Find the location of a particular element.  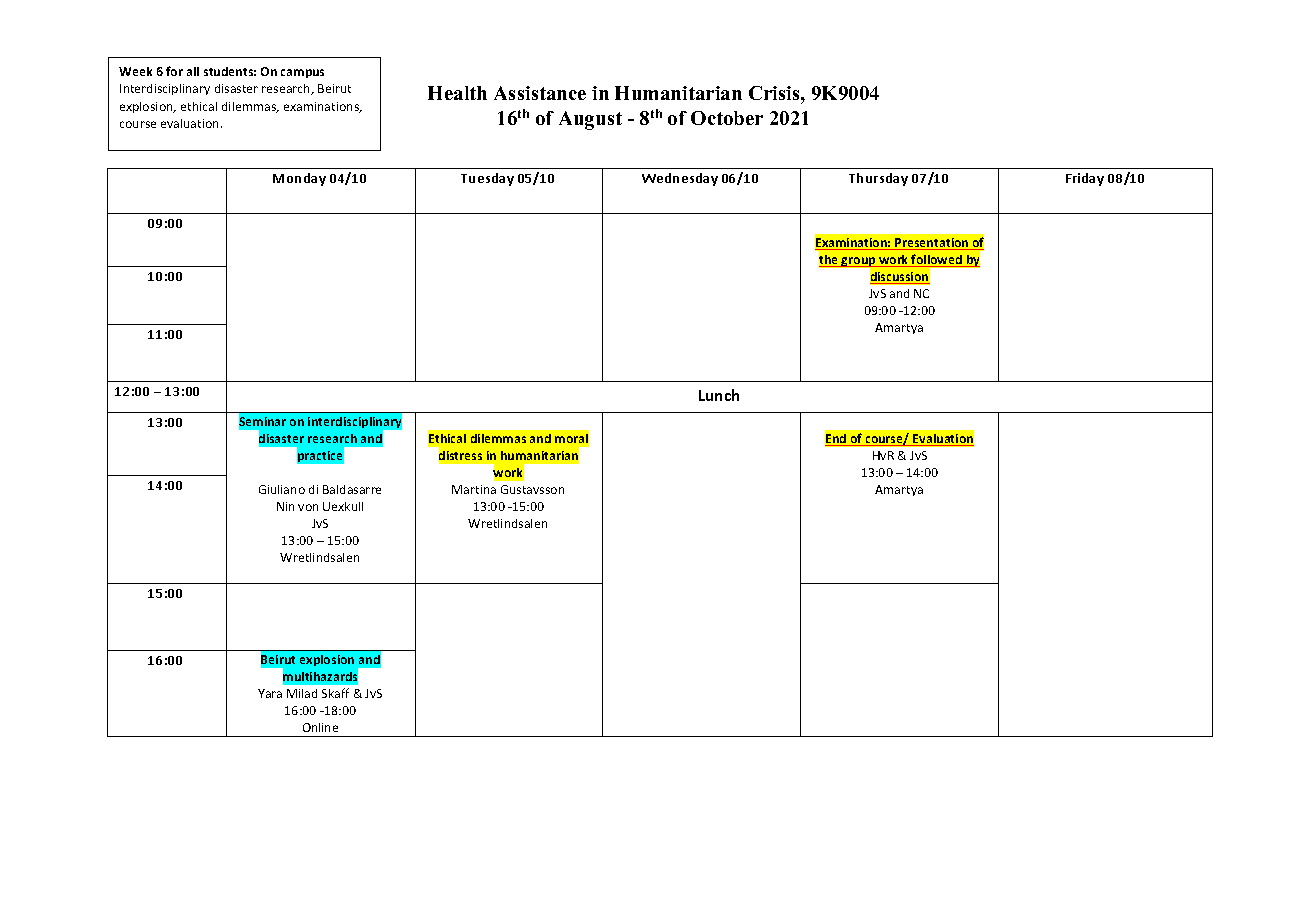

Martina is located at coordinates (474, 489).
